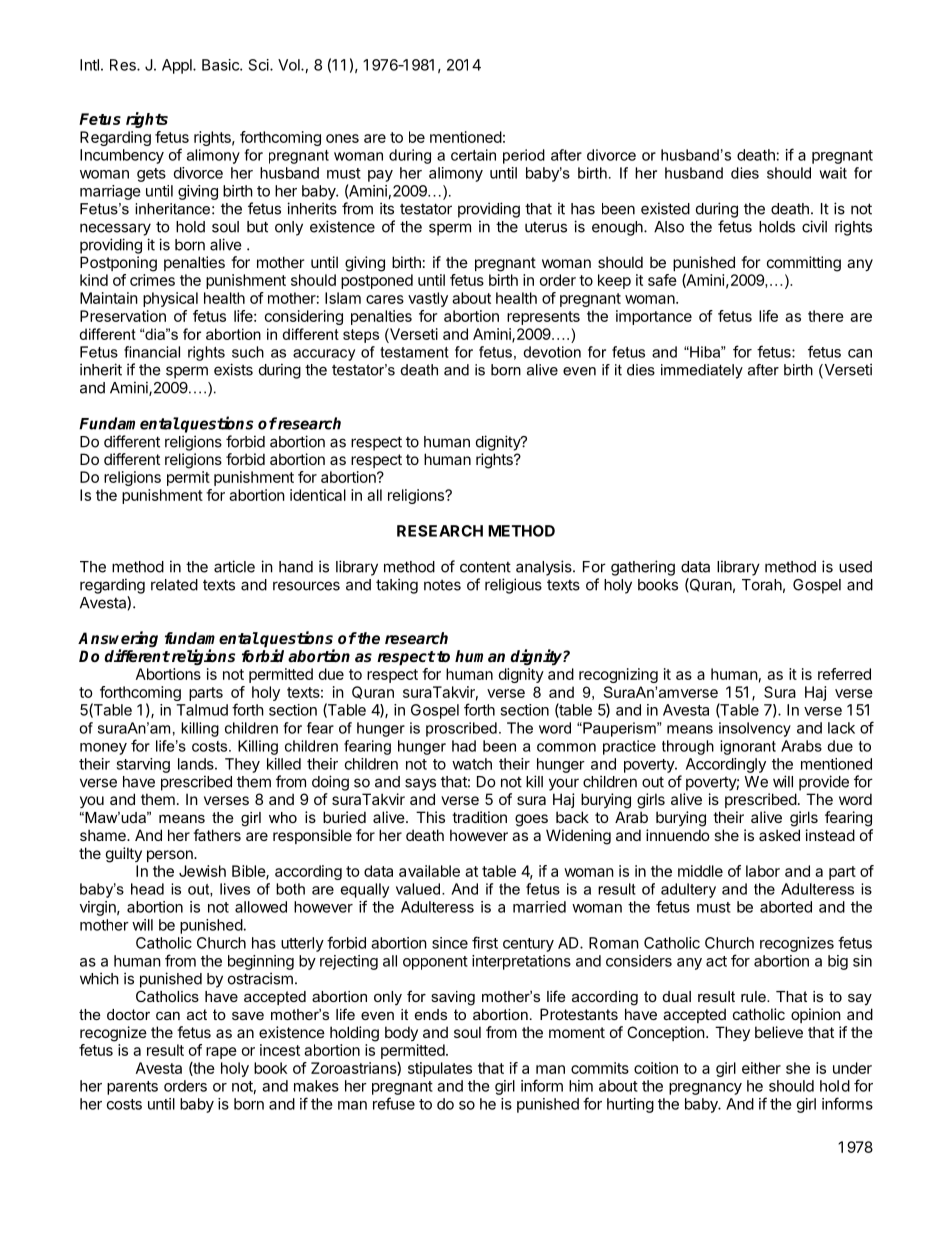 This screenshot has width=952, height=1233. What do you see at coordinates (132, 1088) in the screenshot?
I see `parents` at bounding box center [132, 1088].
